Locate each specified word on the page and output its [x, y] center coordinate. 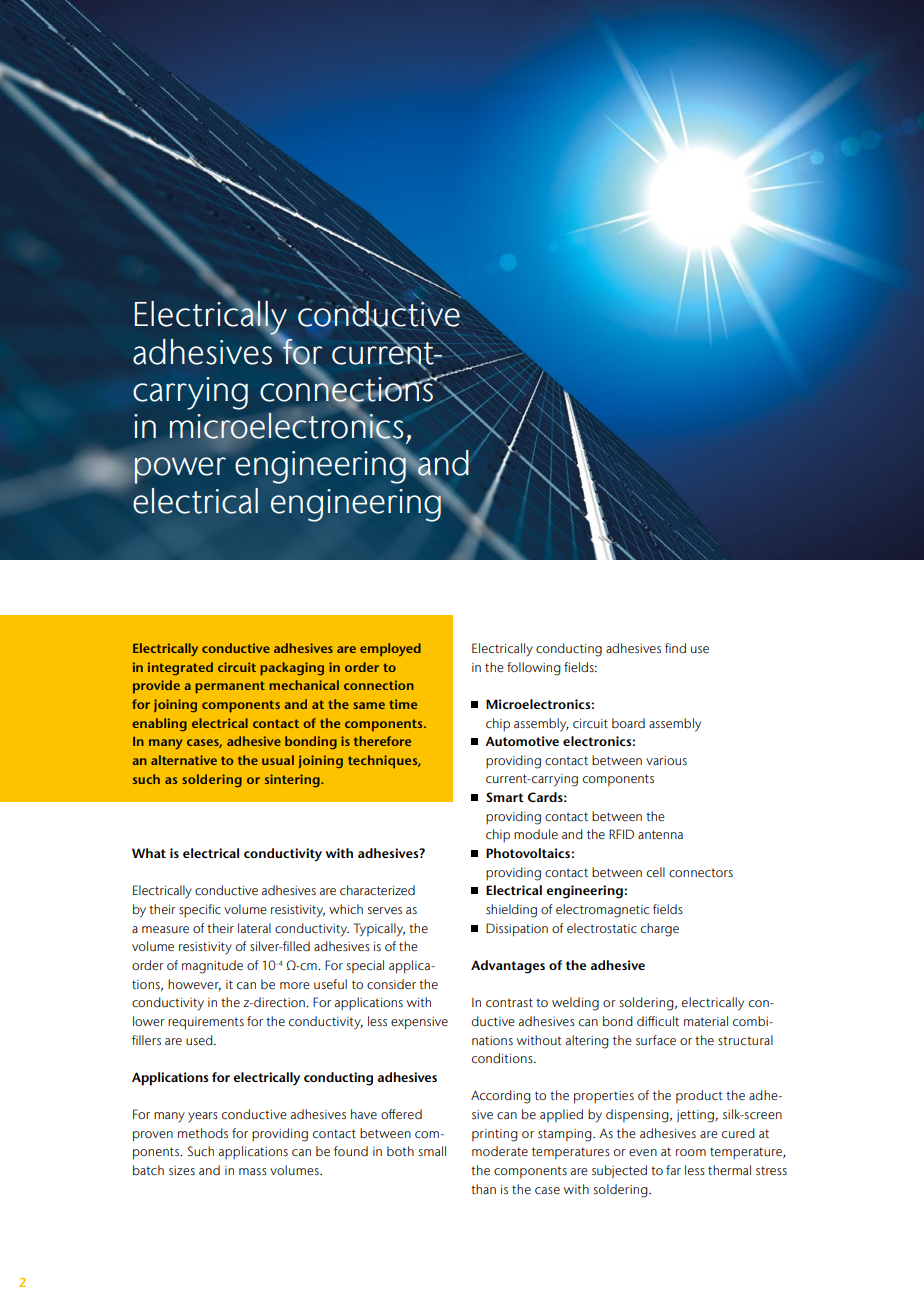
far [673, 1170]
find [675, 648]
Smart [505, 797]
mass [253, 1171]
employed [390, 649]
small [432, 1151]
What [149, 853]
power [180, 470]
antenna [660, 835]
